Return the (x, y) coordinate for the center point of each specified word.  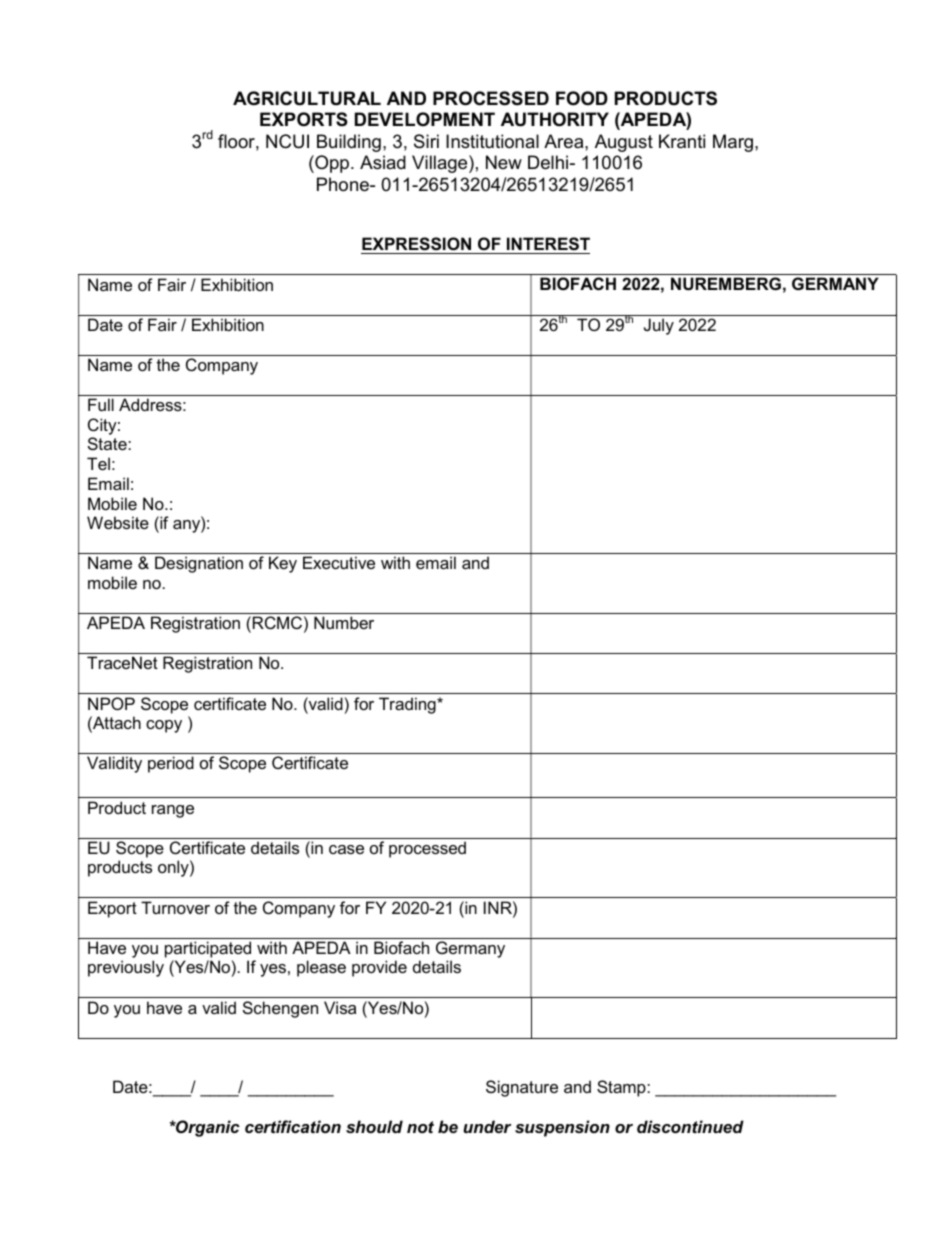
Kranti (682, 141)
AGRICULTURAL (307, 98)
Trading (408, 705)
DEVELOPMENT (425, 119)
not (420, 1127)
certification (293, 1126)
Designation (199, 564)
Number (344, 622)
